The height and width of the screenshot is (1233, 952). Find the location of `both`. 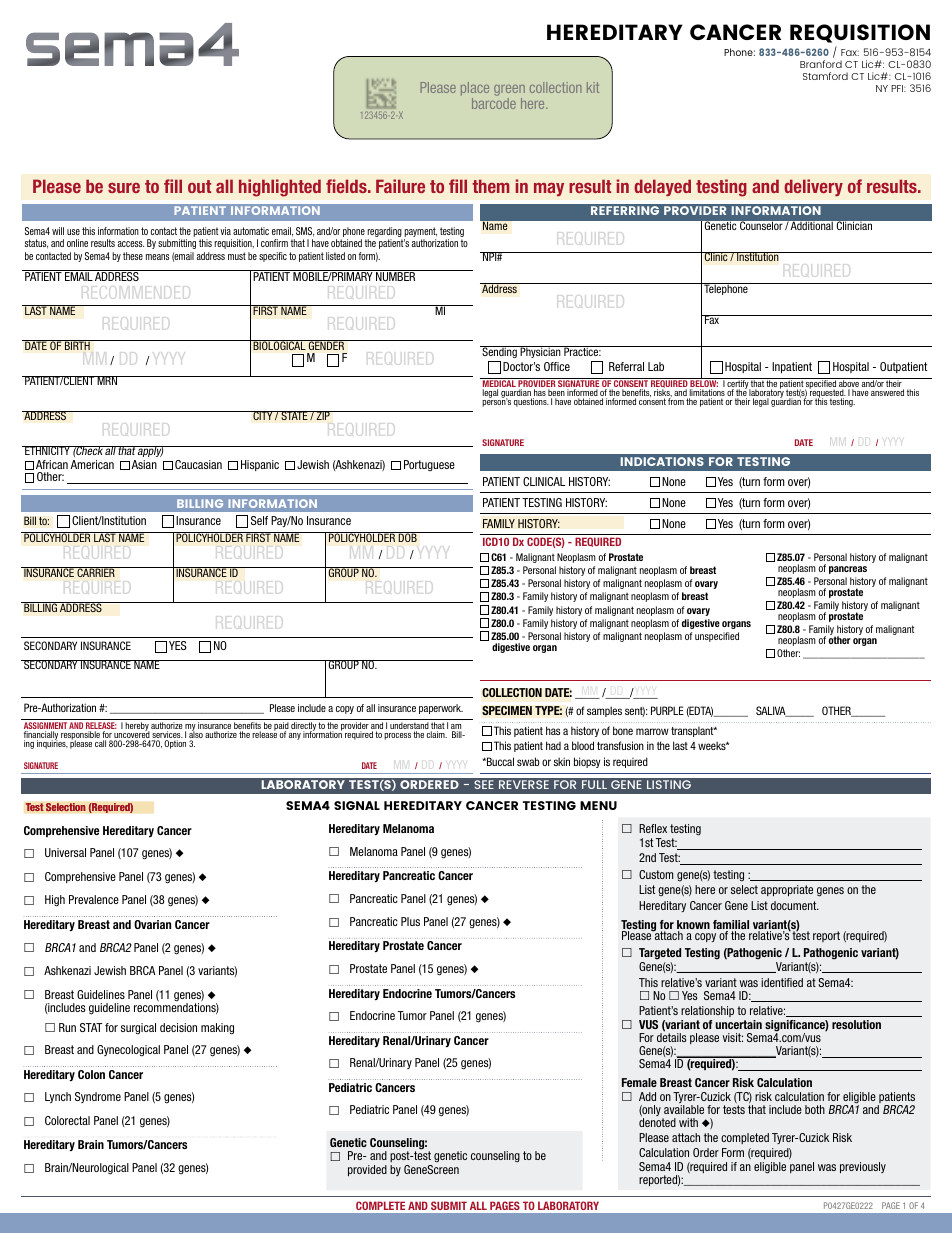

both is located at coordinates (815, 1109).
